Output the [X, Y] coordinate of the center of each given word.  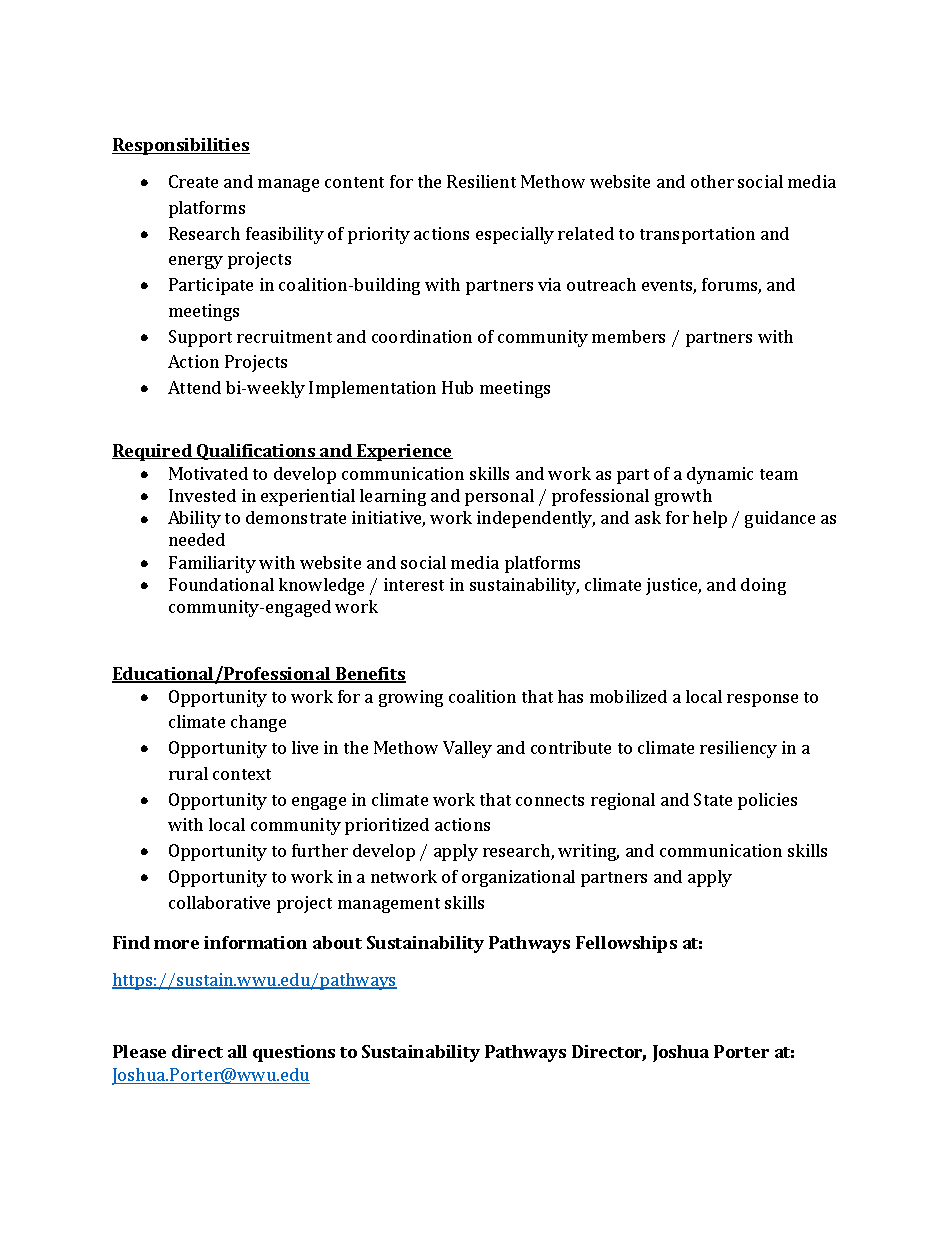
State [713, 799]
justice [673, 586]
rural [188, 773]
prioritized [387, 826]
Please [139, 1051]
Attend [194, 387]
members [628, 336]
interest [414, 584]
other [712, 181]
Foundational [221, 584]
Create [193, 181]
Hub [457, 387]
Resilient [481, 181]
